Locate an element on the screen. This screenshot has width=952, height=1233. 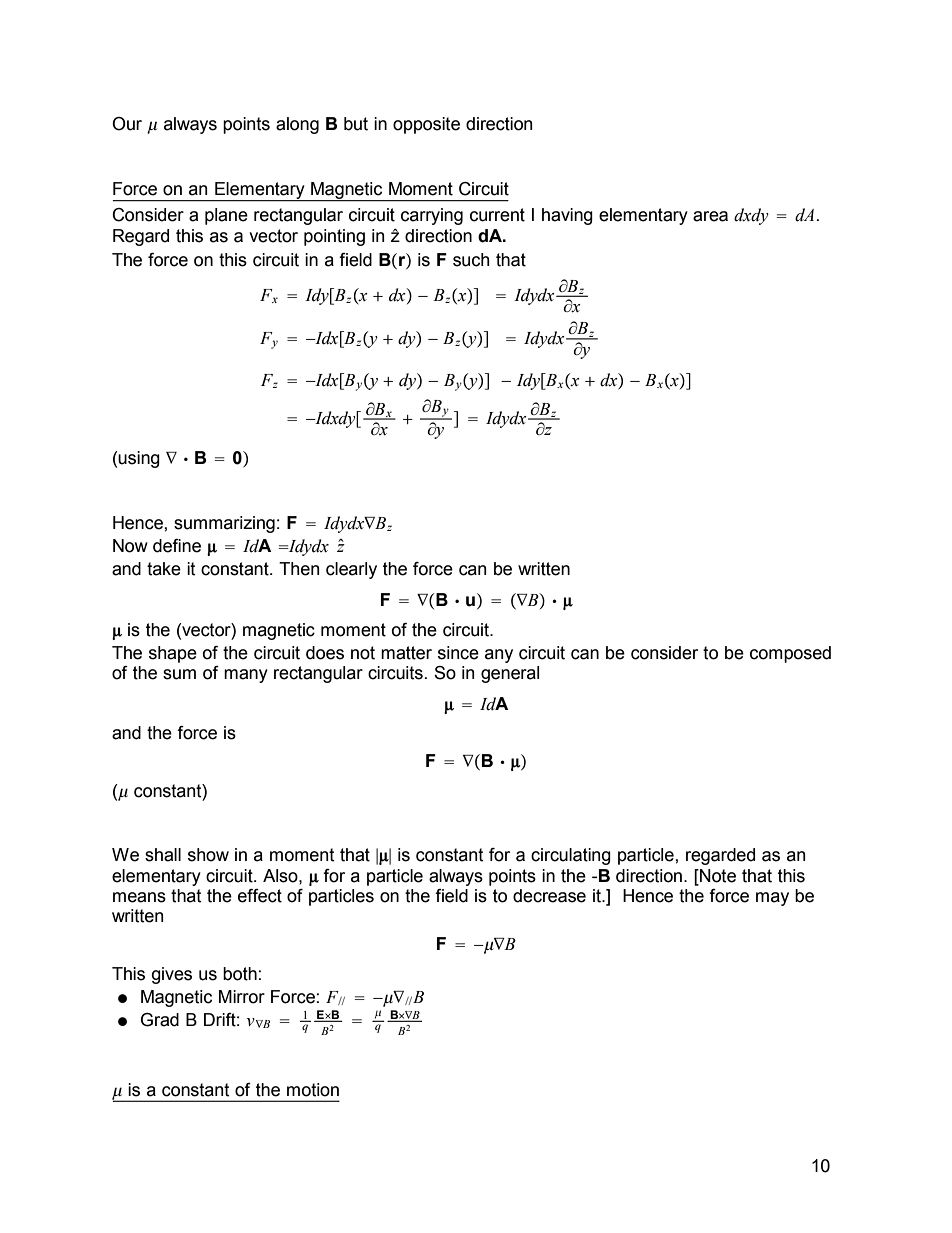
take is located at coordinates (164, 569).
